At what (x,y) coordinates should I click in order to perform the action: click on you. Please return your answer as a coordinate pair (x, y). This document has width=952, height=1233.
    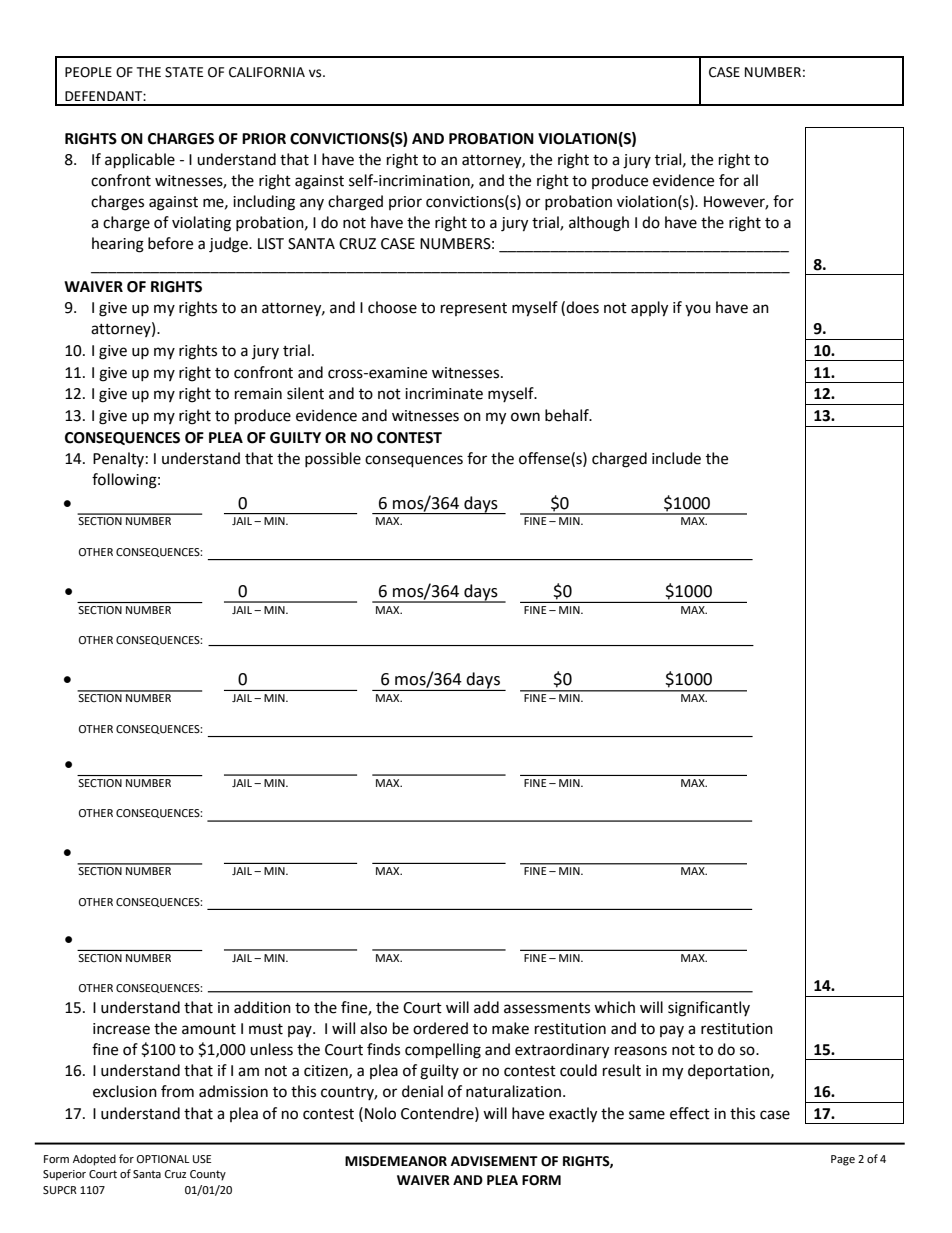
    Looking at the image, I should click on (698, 310).
